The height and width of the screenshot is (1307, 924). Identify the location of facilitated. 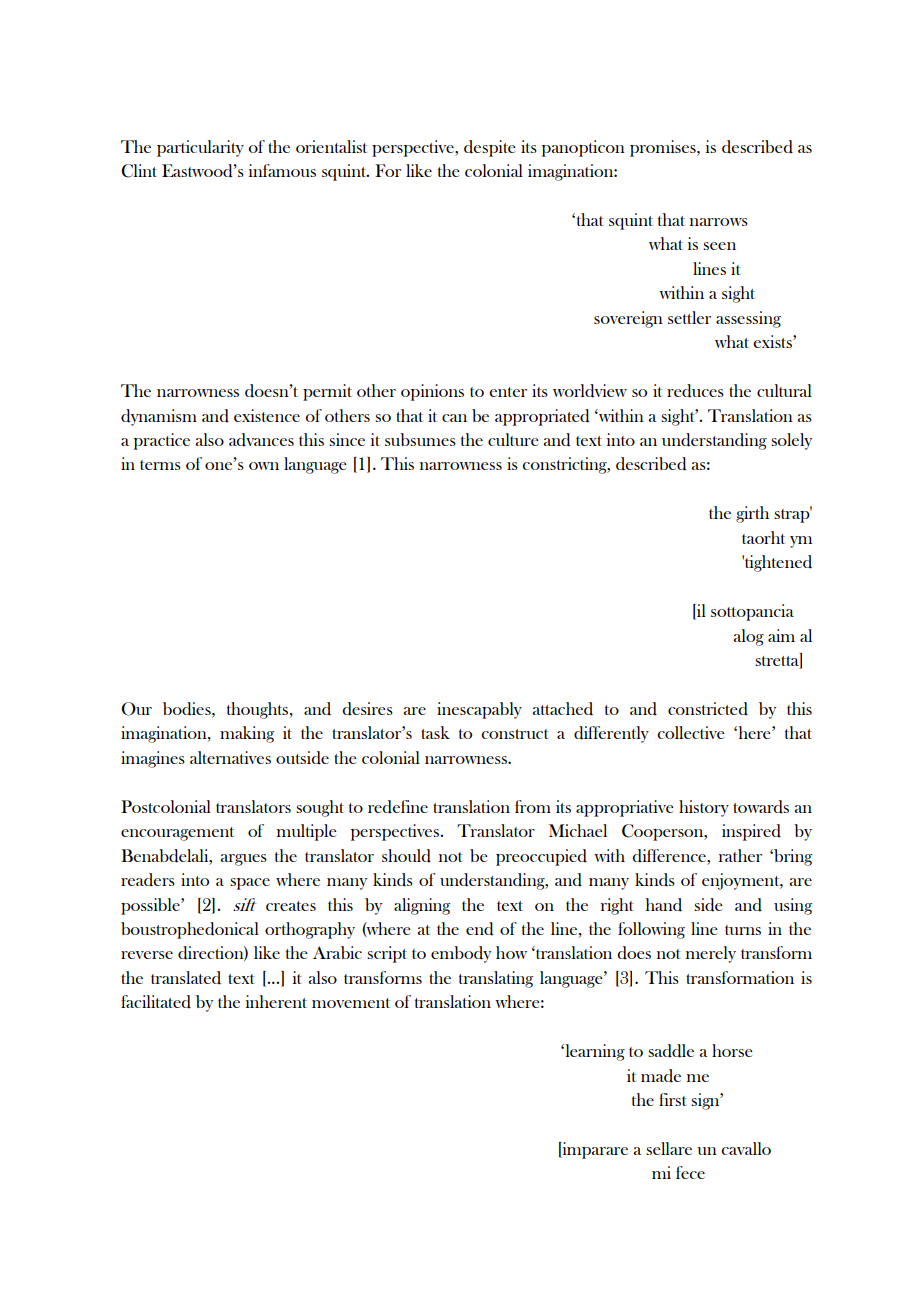
(156, 1002).
